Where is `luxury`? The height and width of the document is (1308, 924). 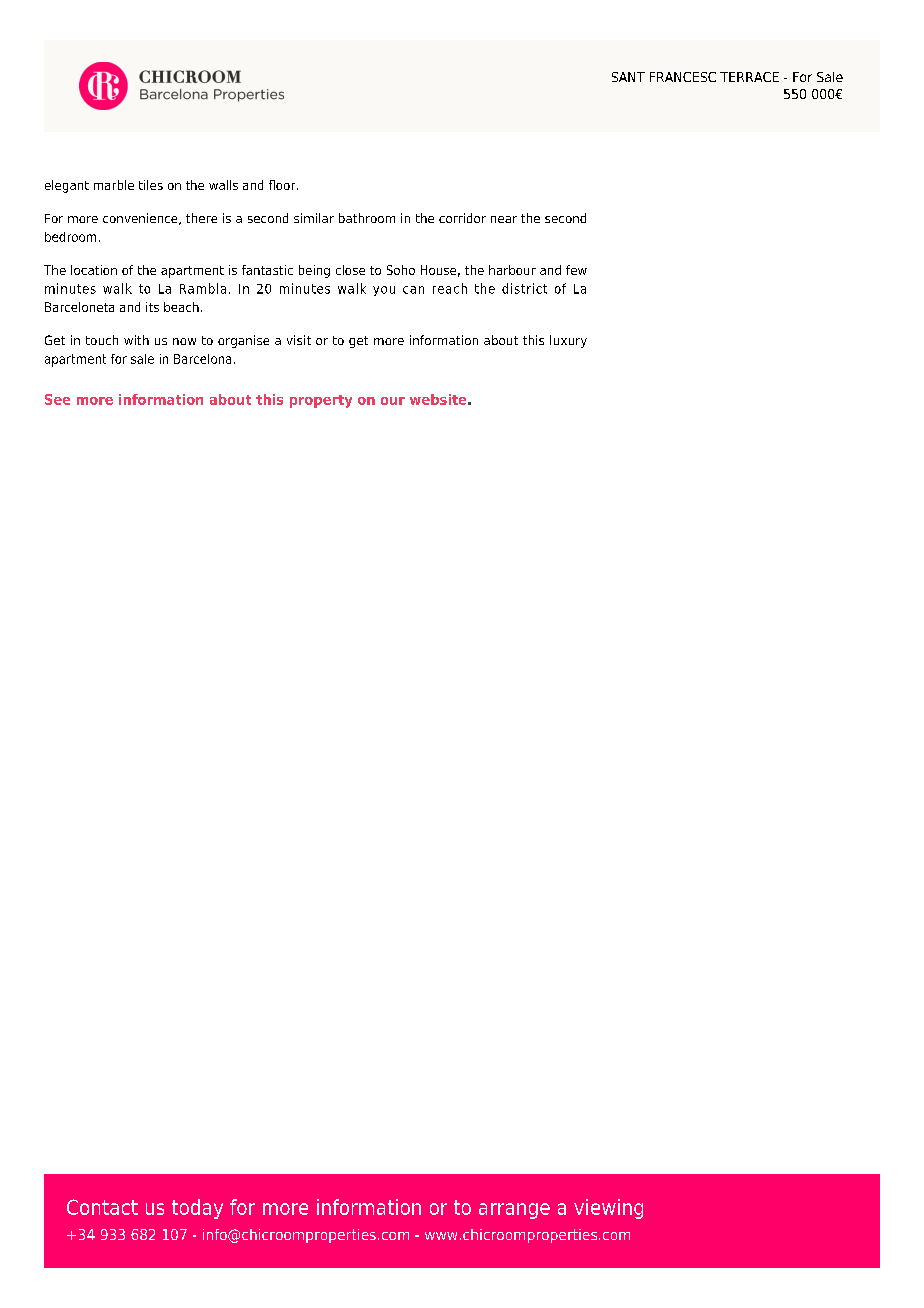
luxury is located at coordinates (568, 341).
